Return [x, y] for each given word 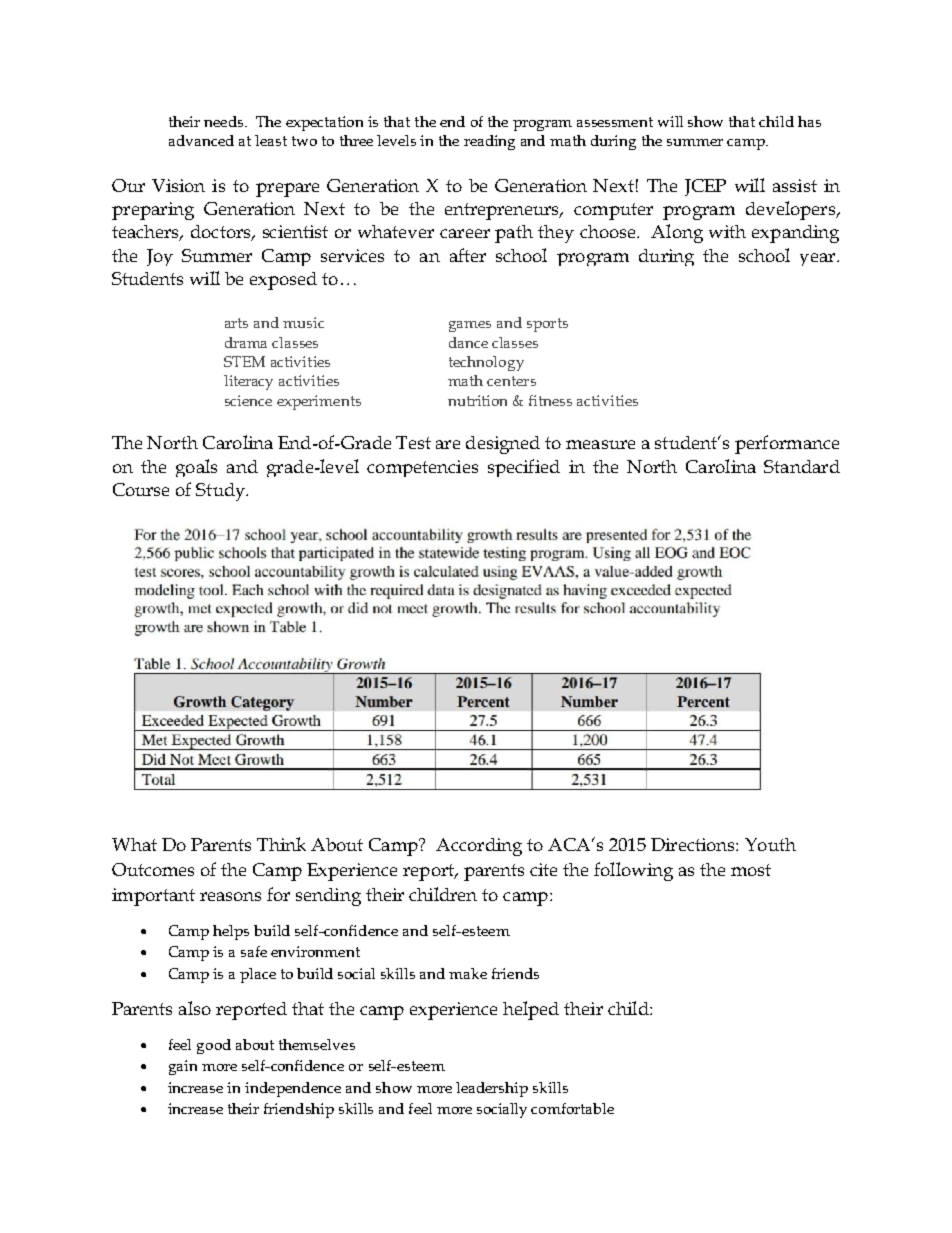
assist [795, 185]
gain [183, 1067]
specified [524, 468]
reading [489, 142]
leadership [492, 1089]
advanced [201, 140]
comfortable [572, 1108]
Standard [802, 466]
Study [222, 492]
